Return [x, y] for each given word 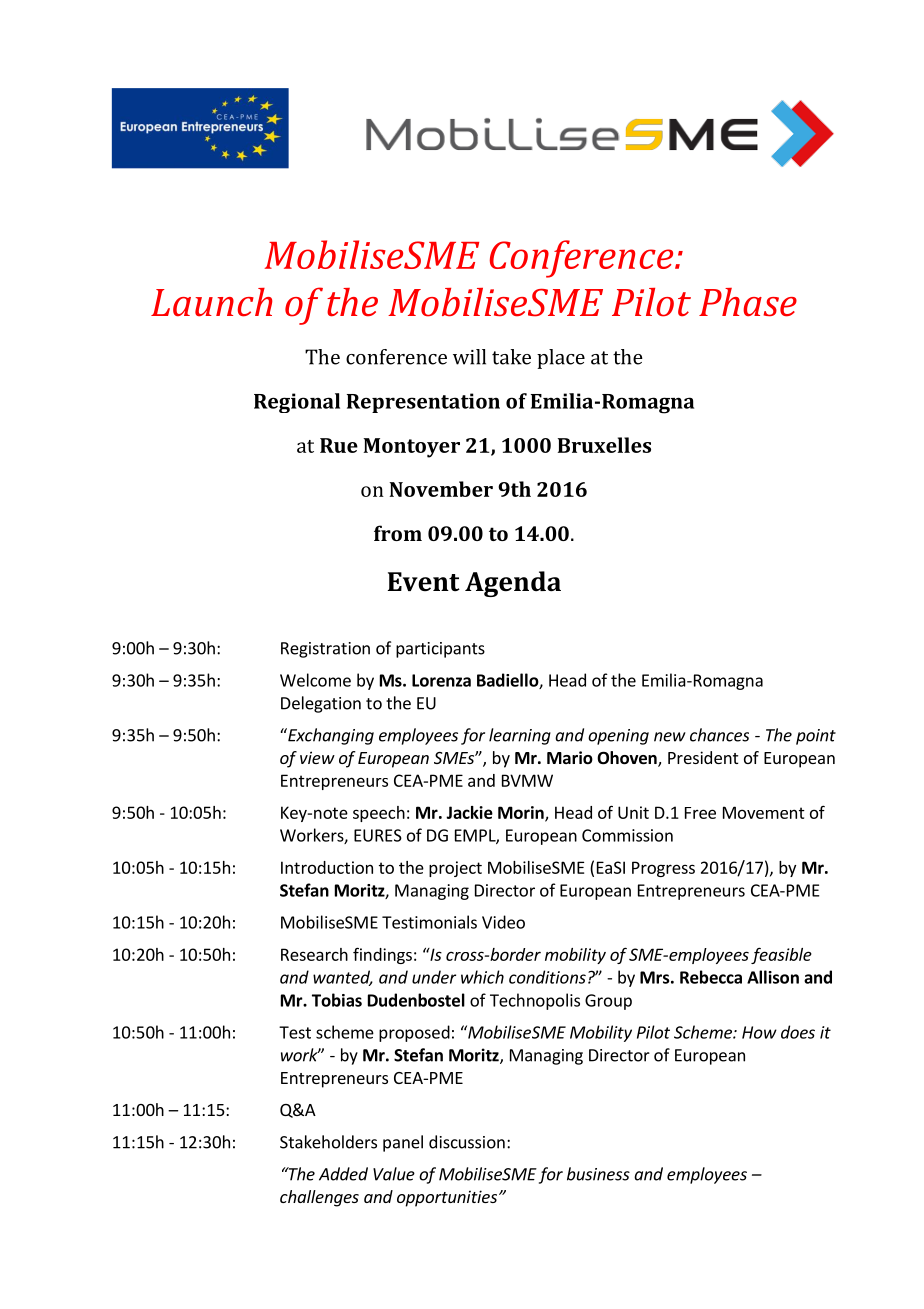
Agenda [513, 584]
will [469, 357]
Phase [748, 302]
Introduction [327, 867]
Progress [663, 869]
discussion [467, 1142]
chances [719, 735]
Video [503, 922]
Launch [211, 302]
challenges [319, 1198]
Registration [325, 650]
